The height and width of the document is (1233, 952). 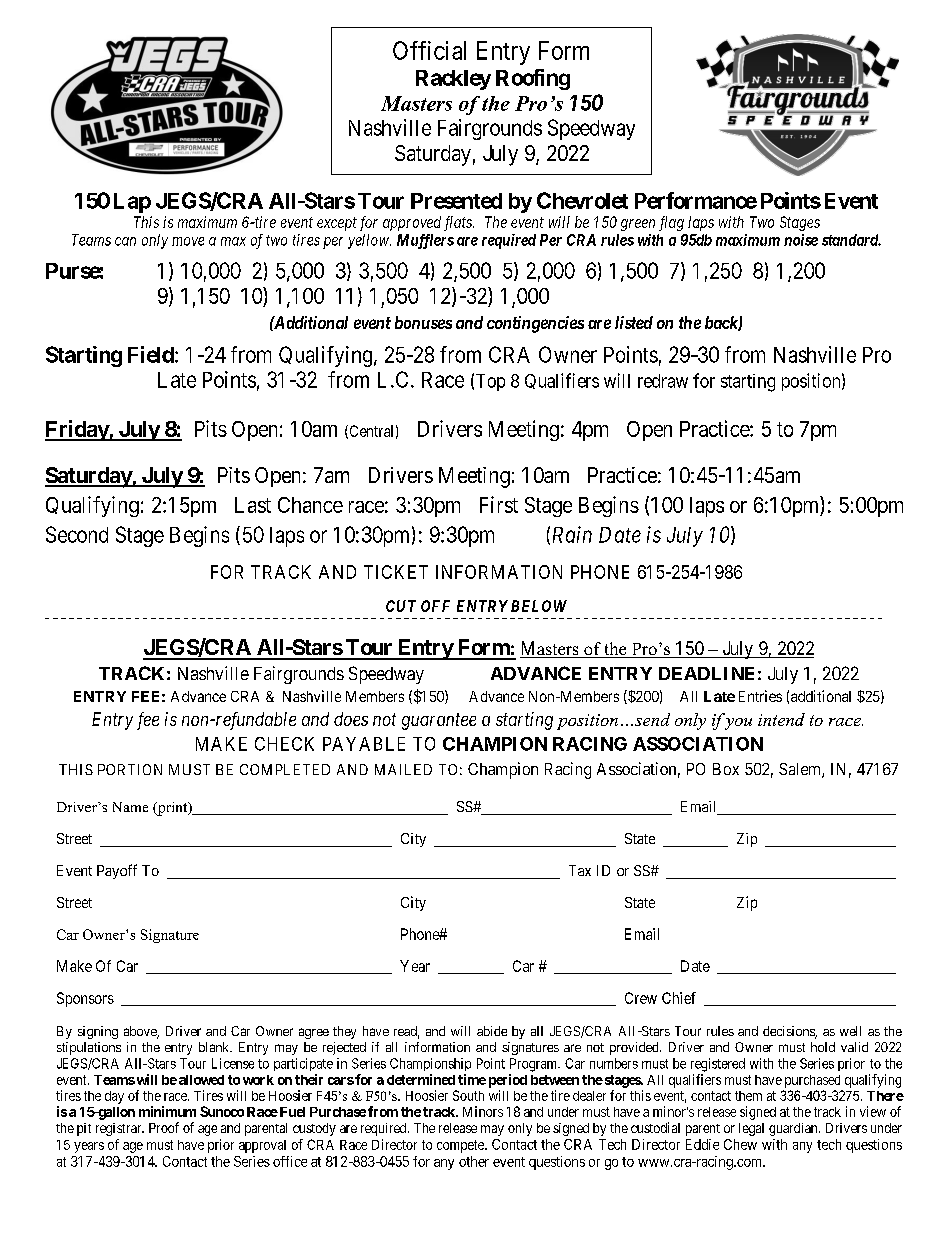 I want to click on compete, so click(x=461, y=1146).
